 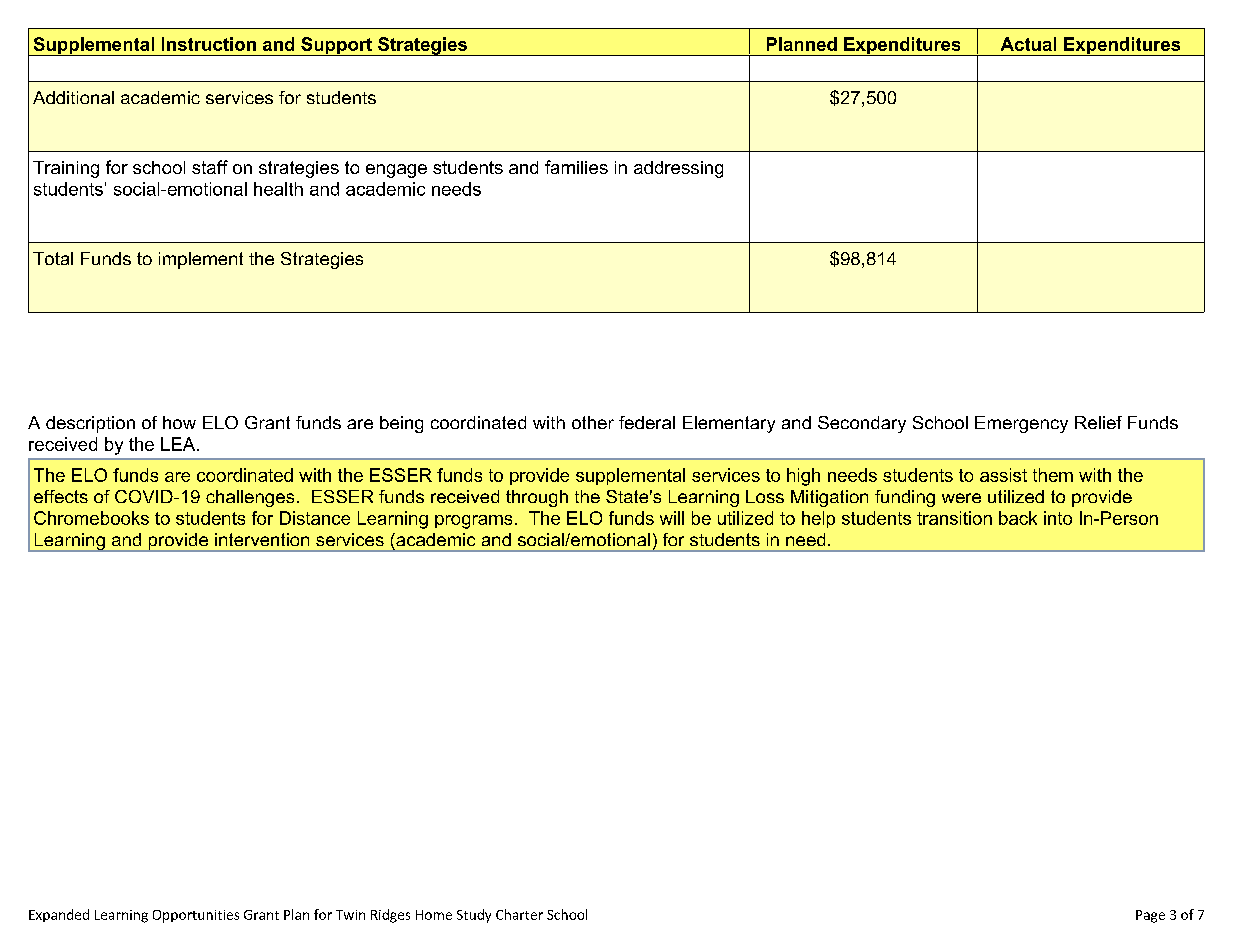 What do you see at coordinates (196, 916) in the image?
I see `Opportunities` at bounding box center [196, 916].
